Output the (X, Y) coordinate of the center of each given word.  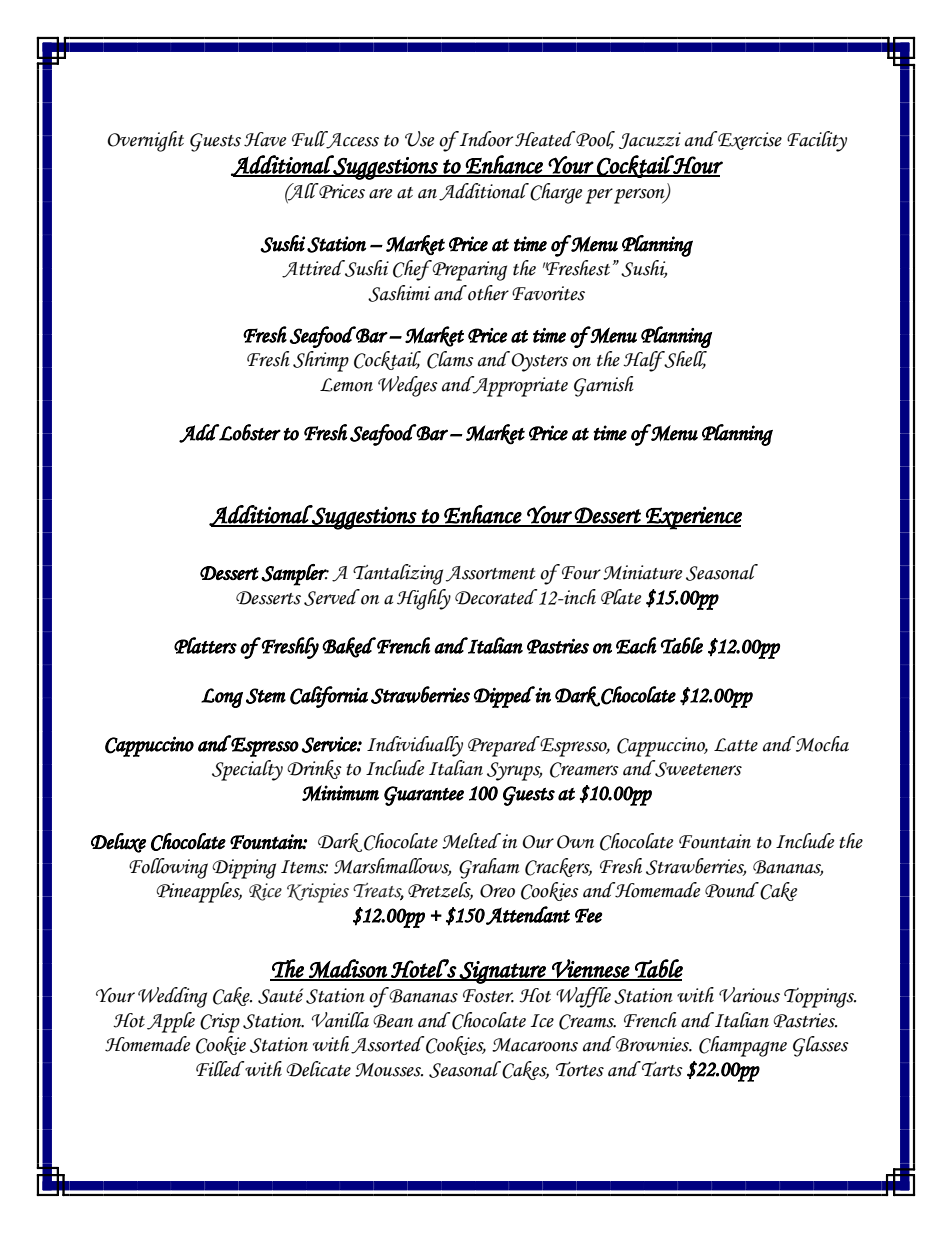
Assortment (490, 574)
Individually (415, 746)
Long (222, 698)
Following (168, 868)
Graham (489, 868)
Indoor (487, 139)
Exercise (749, 140)
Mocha (821, 744)
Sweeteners (697, 768)
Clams (450, 360)
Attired (314, 269)
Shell (684, 360)
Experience (693, 518)
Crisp (220, 1023)
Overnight (145, 141)
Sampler (295, 575)
